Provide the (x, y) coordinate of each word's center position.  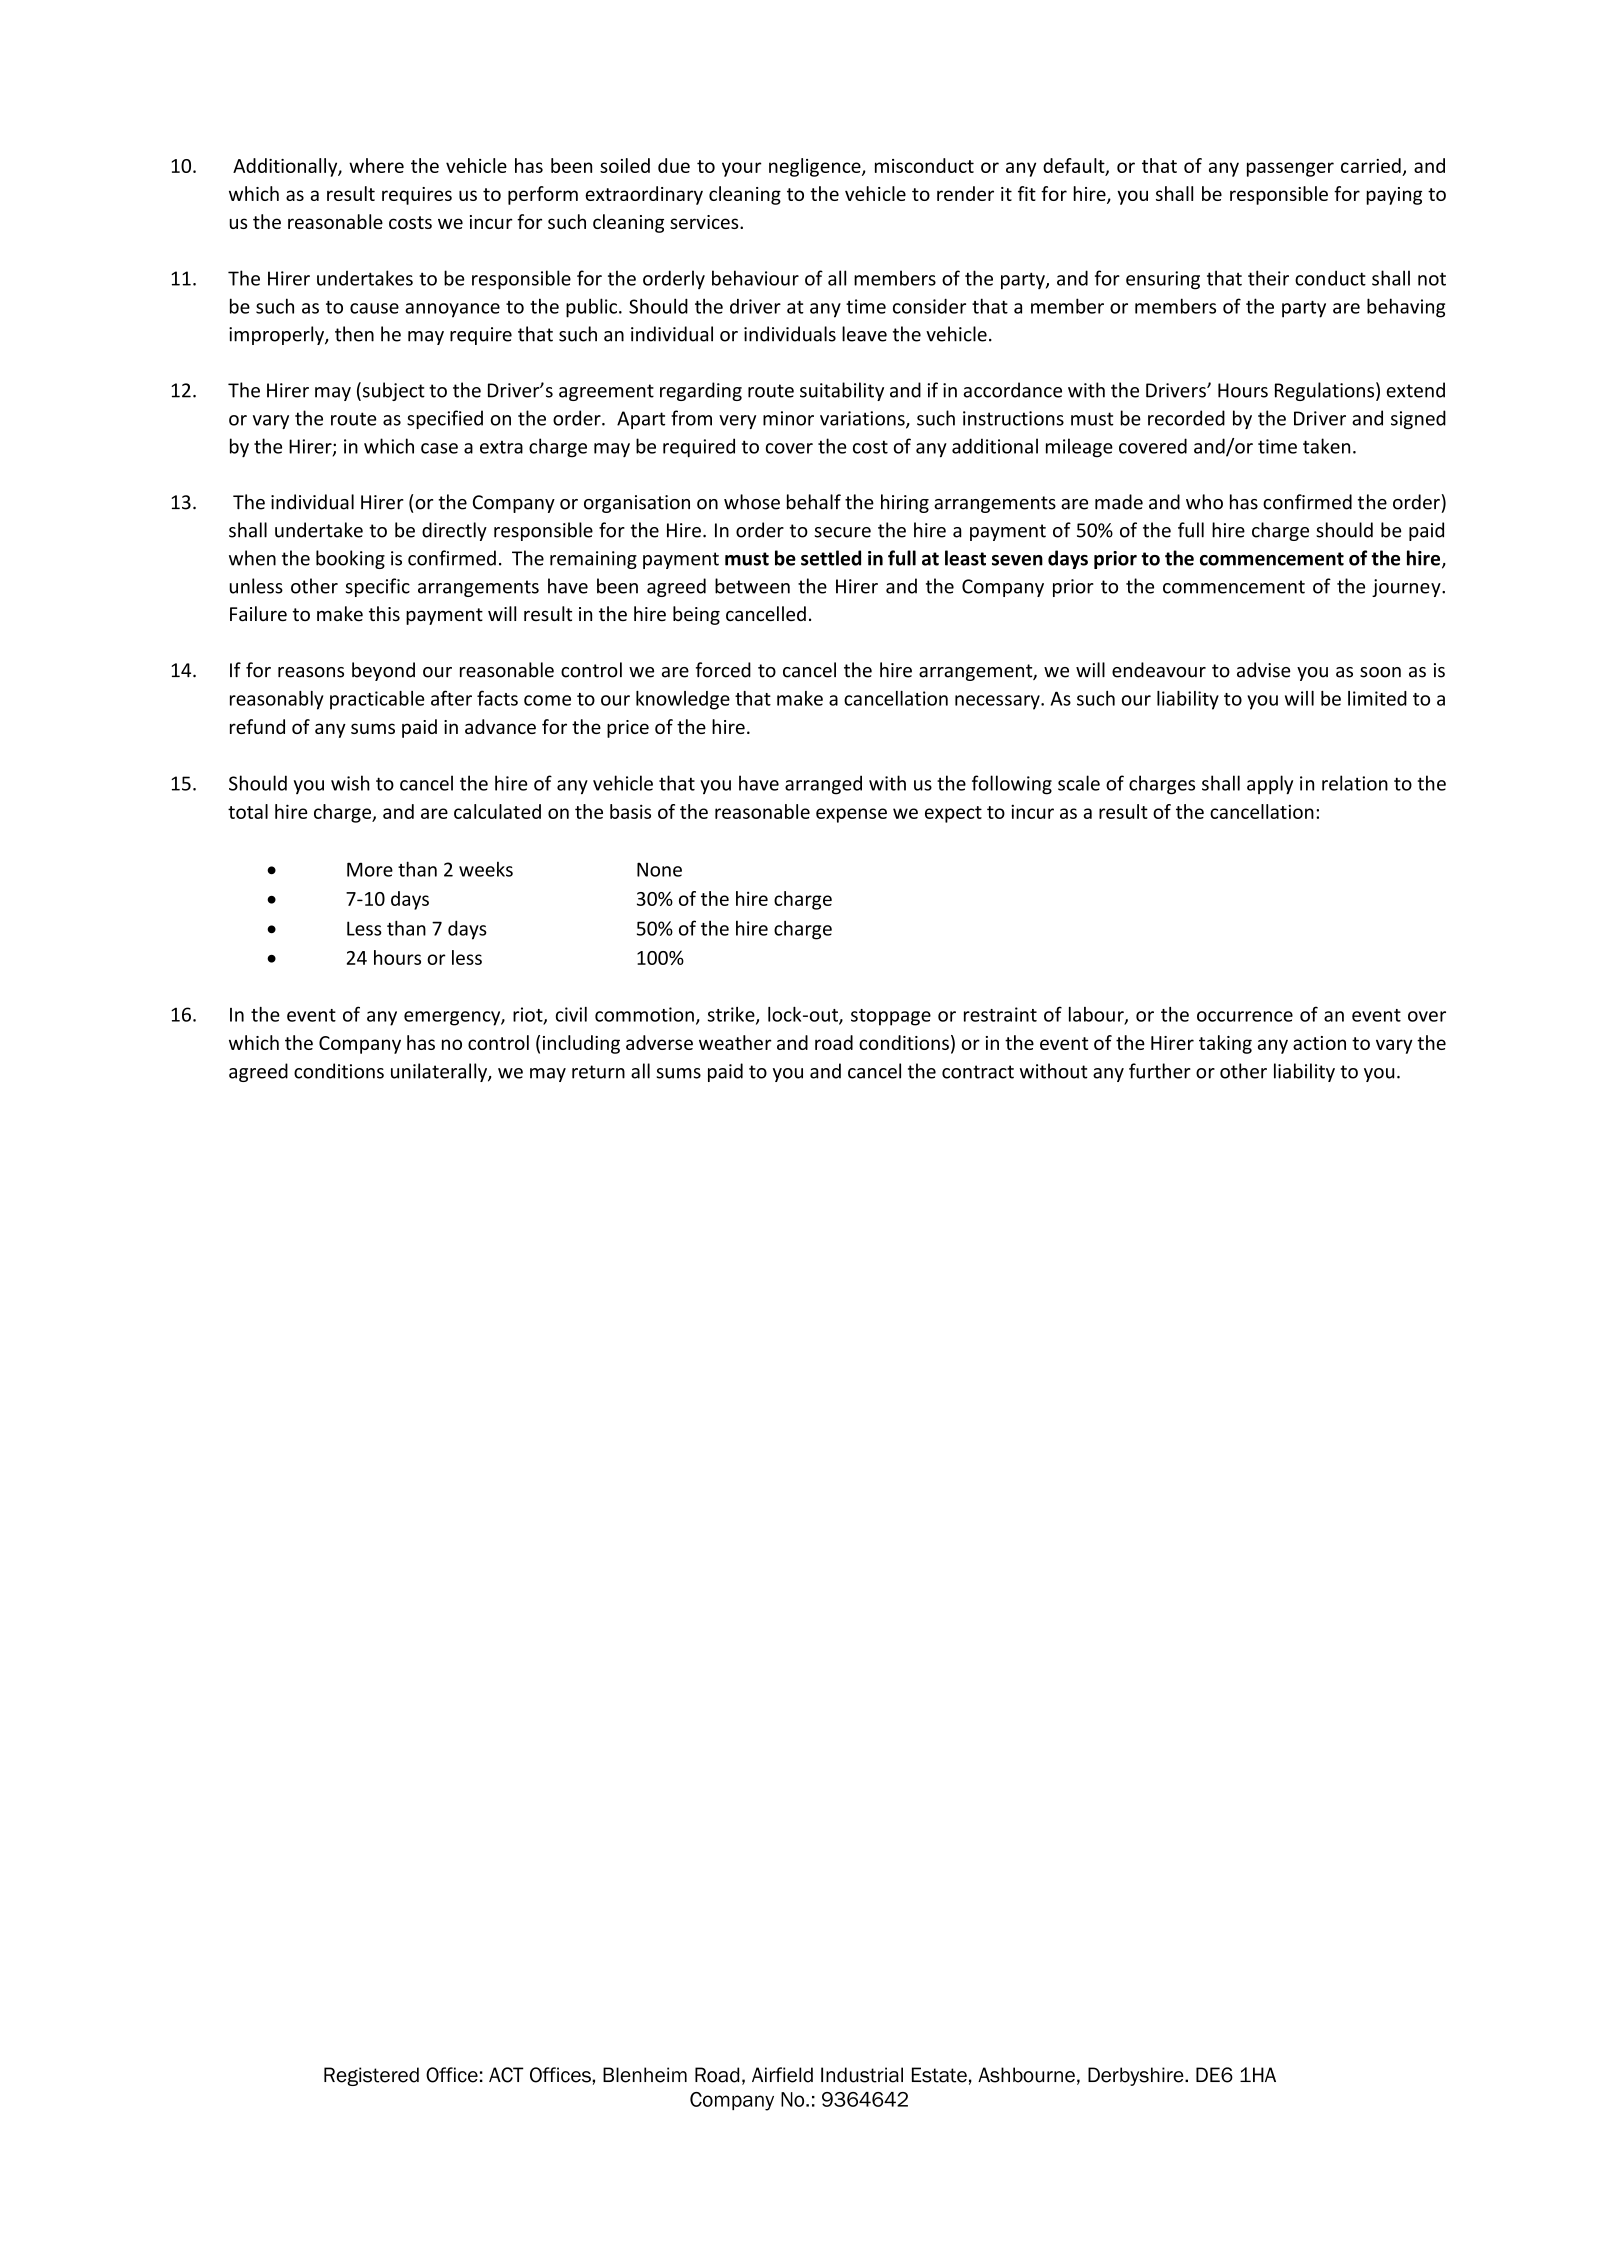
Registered (371, 2076)
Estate (939, 2075)
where (376, 165)
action (1319, 1043)
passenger (1290, 169)
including (581, 1044)
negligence (816, 167)
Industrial (862, 2075)
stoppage (891, 1017)
